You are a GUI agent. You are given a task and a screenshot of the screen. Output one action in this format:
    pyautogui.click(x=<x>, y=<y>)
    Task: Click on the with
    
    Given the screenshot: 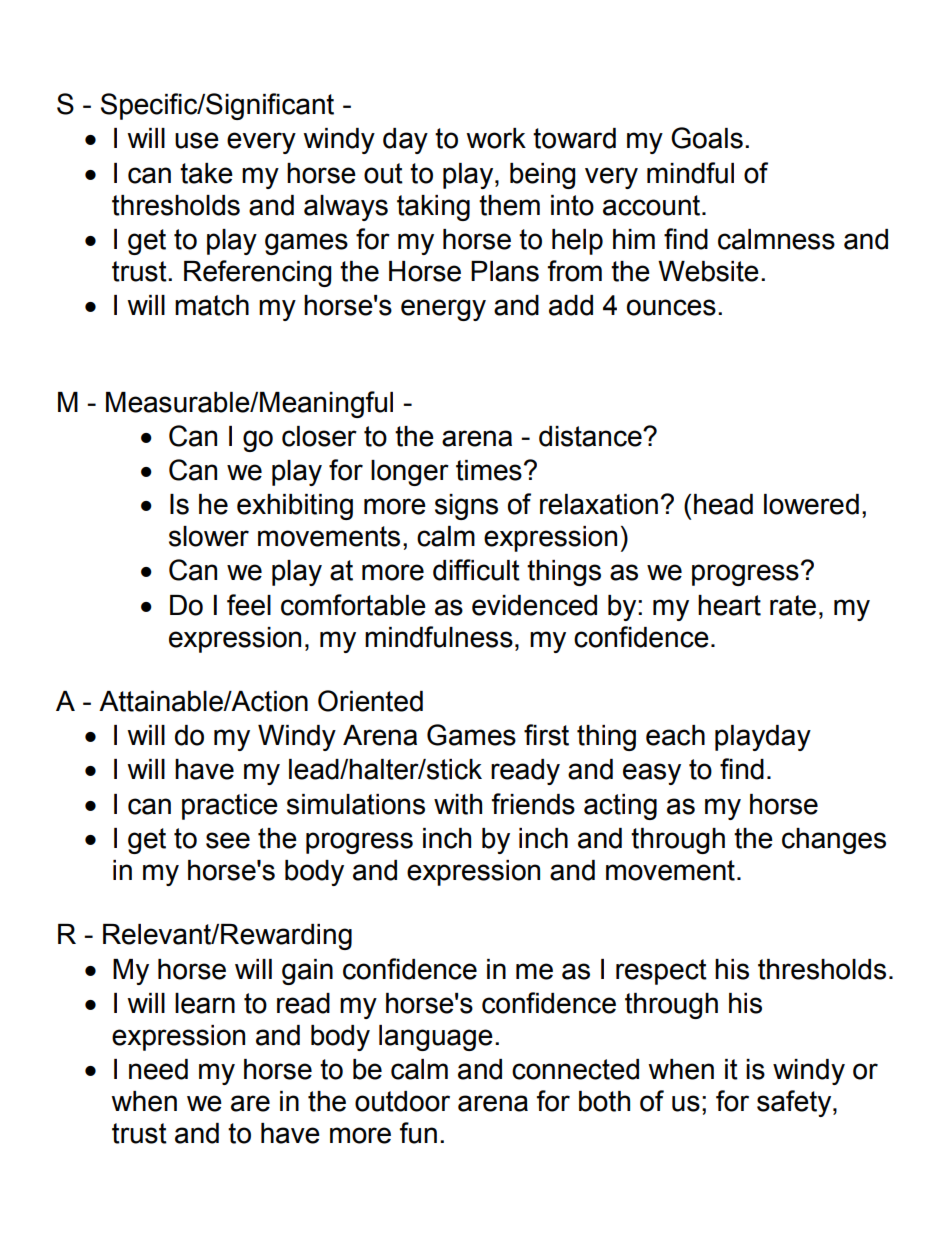 What is the action you would take?
    pyautogui.click(x=458, y=804)
